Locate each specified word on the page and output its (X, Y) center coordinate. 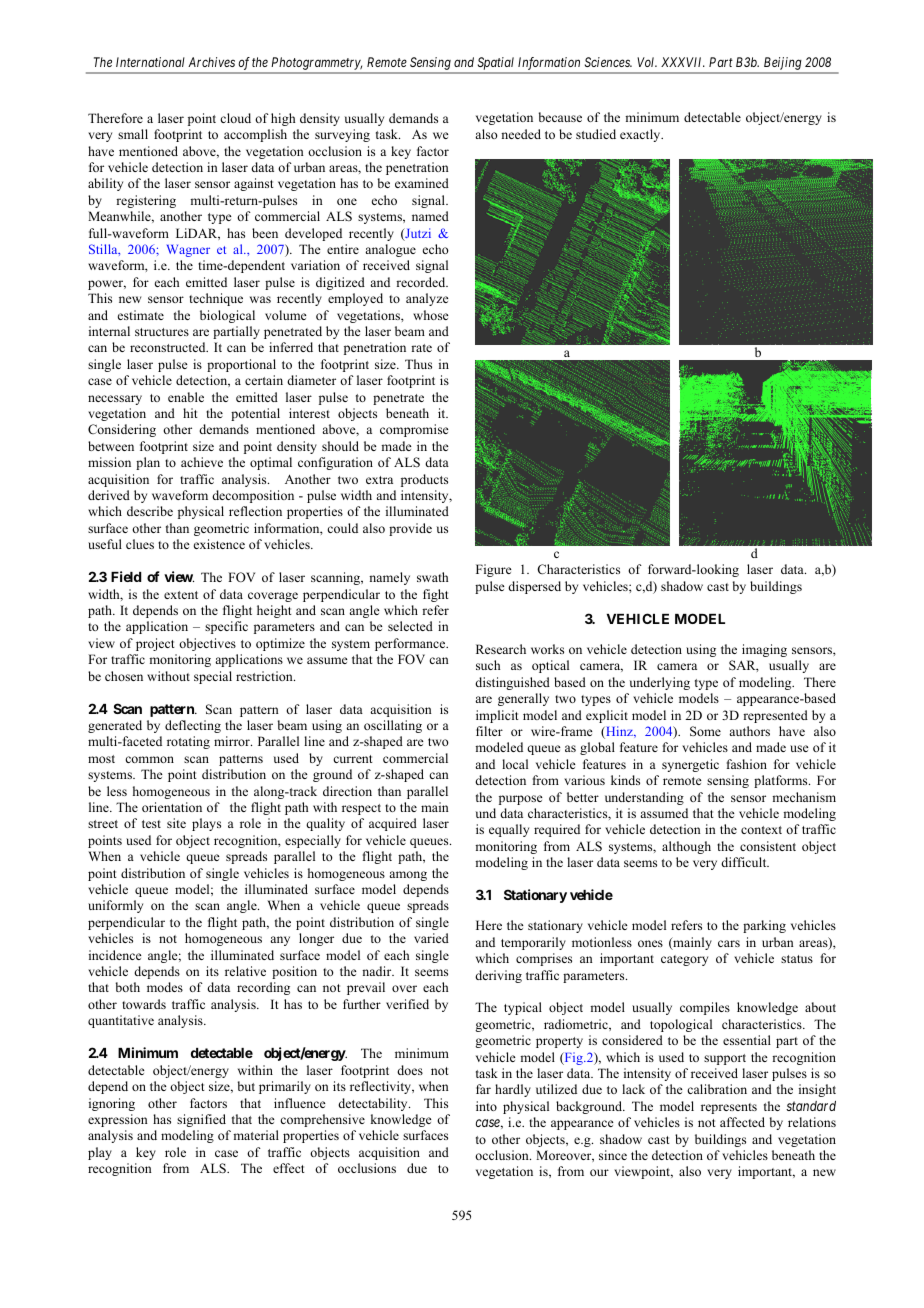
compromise (414, 430)
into (486, 1106)
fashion (747, 764)
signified (201, 1120)
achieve (202, 462)
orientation (172, 807)
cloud (235, 118)
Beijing (782, 65)
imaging (764, 650)
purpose (521, 800)
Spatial (496, 65)
